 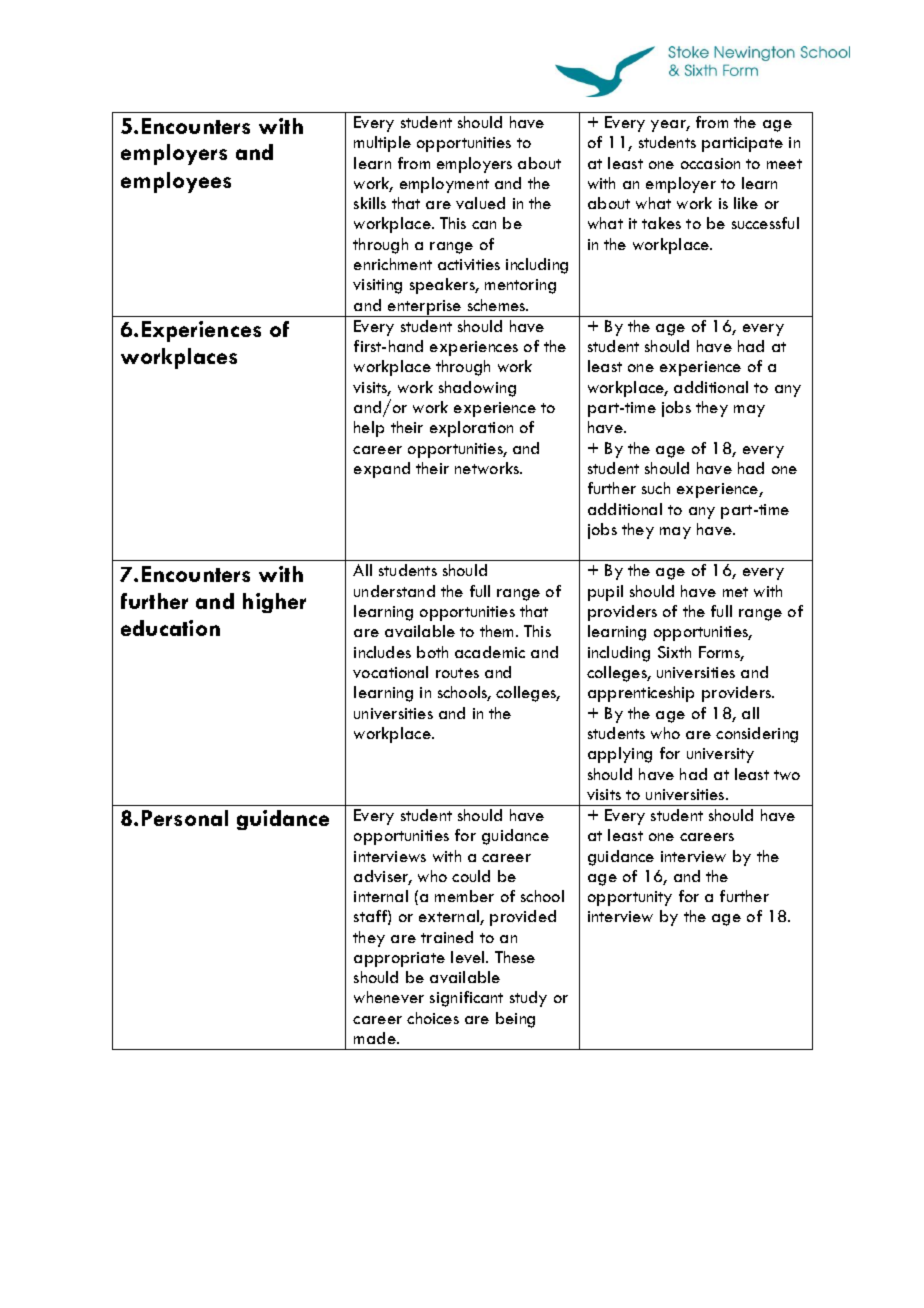 What do you see at coordinates (661, 223) in the screenshot?
I see `takes` at bounding box center [661, 223].
